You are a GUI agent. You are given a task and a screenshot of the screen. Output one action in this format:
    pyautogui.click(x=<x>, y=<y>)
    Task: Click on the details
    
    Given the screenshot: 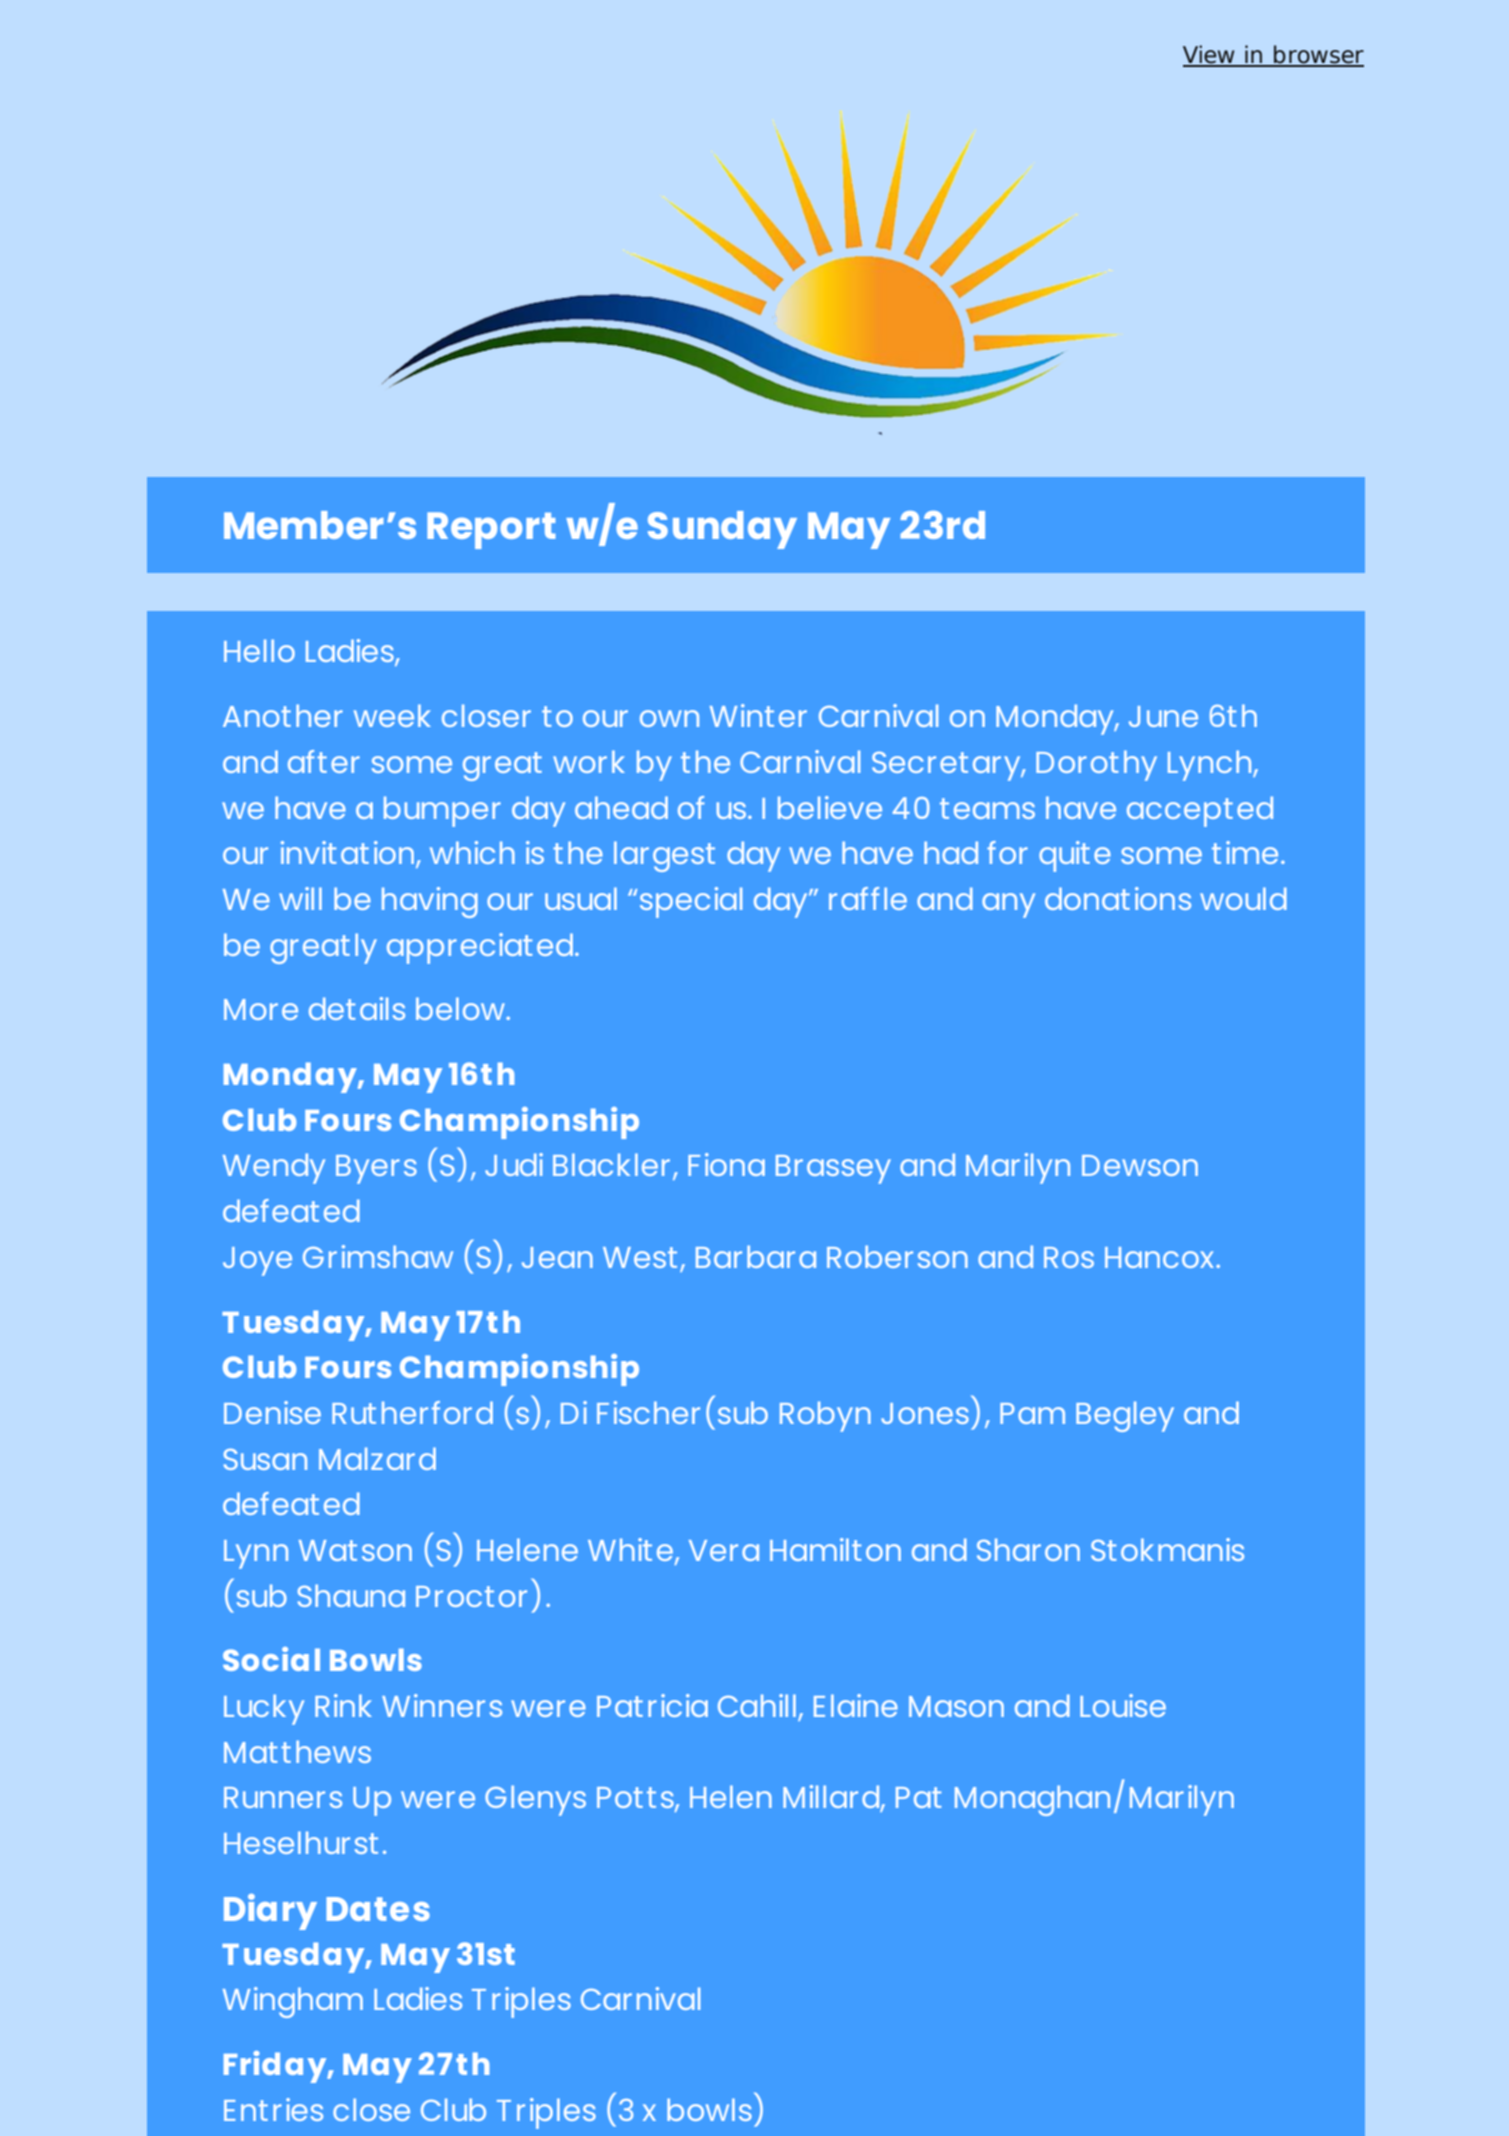 What is the action you would take?
    pyautogui.click(x=357, y=1008)
